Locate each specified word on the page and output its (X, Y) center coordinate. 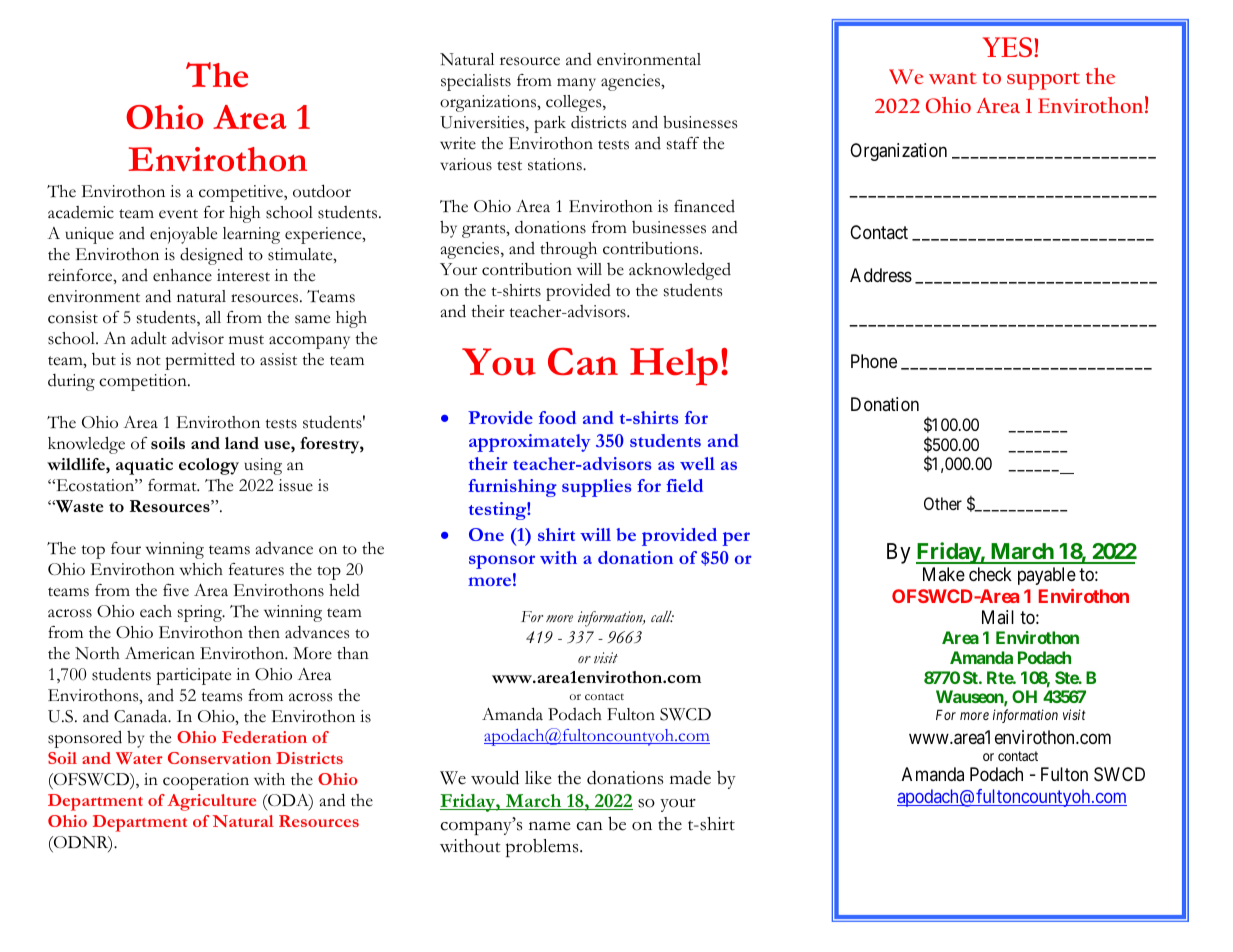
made (690, 778)
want (953, 78)
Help (674, 367)
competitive (242, 193)
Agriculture (211, 802)
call (662, 616)
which (201, 569)
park (550, 124)
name (550, 826)
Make (944, 574)
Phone (874, 361)
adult (149, 338)
